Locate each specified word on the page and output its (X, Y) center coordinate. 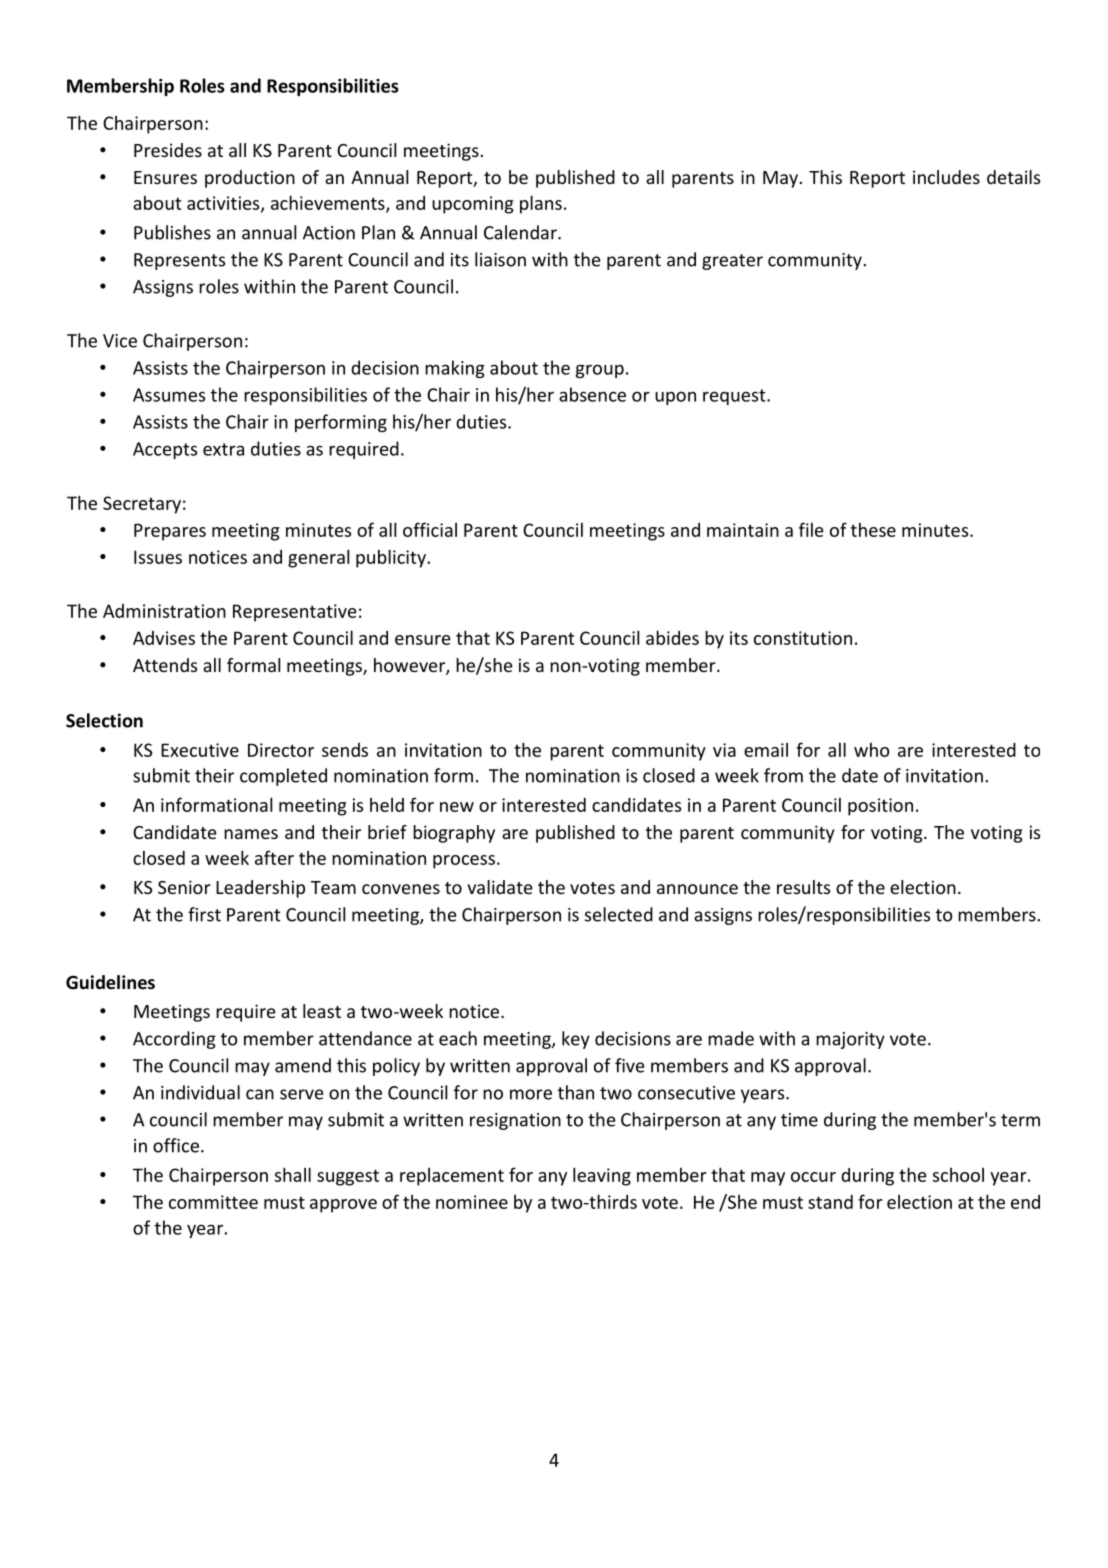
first (204, 914)
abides (672, 637)
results (803, 887)
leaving (602, 1176)
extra (223, 449)
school (958, 1175)
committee (213, 1202)
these (873, 530)
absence (592, 394)
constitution (803, 638)
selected (619, 914)
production (250, 179)
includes (946, 177)
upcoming (473, 205)
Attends (165, 665)
